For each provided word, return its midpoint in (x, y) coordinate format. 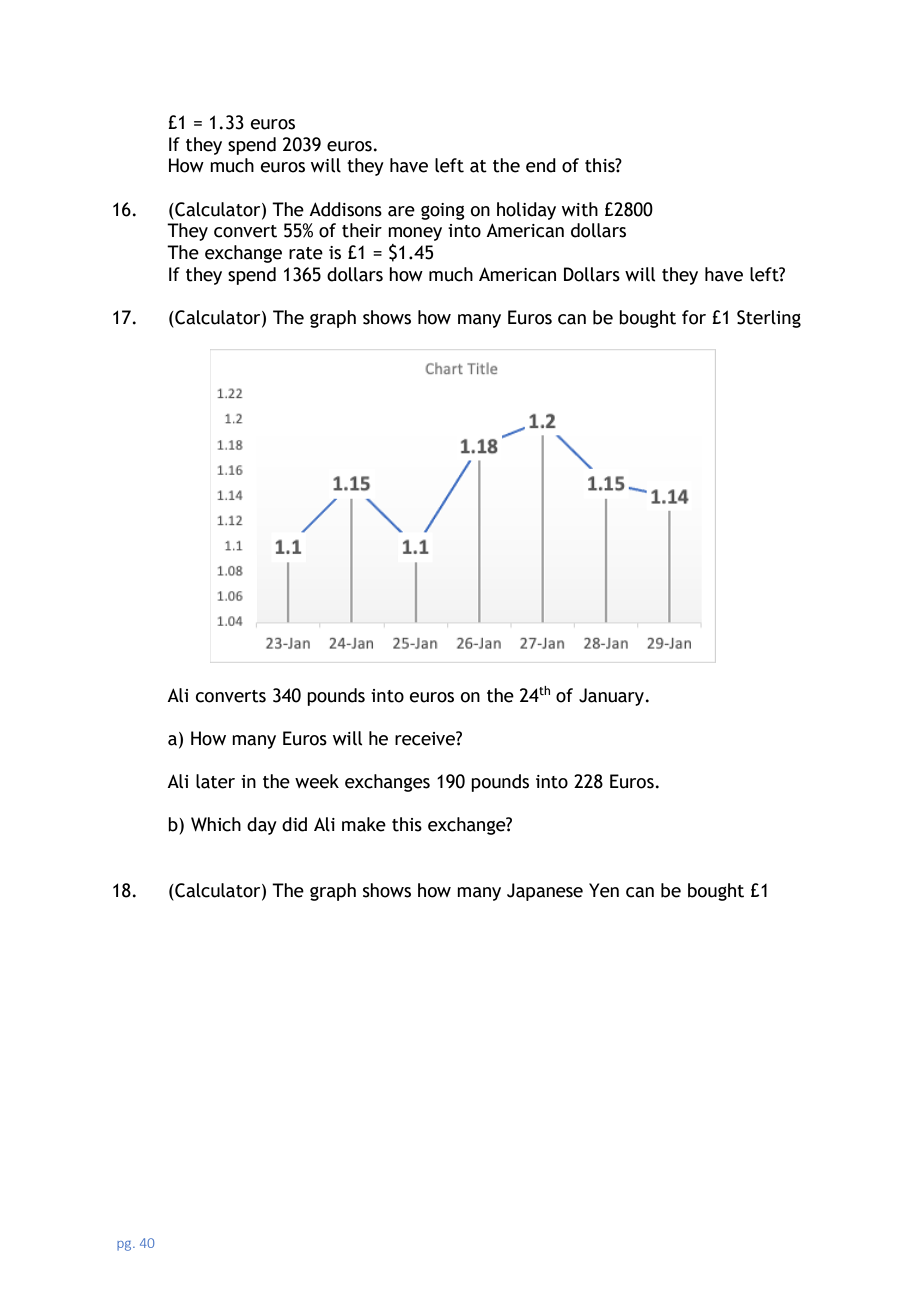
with (580, 209)
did (294, 824)
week (317, 781)
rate (306, 253)
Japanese (545, 892)
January (613, 697)
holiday (526, 211)
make (364, 824)
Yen (604, 890)
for (694, 317)
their (362, 230)
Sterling (769, 319)
